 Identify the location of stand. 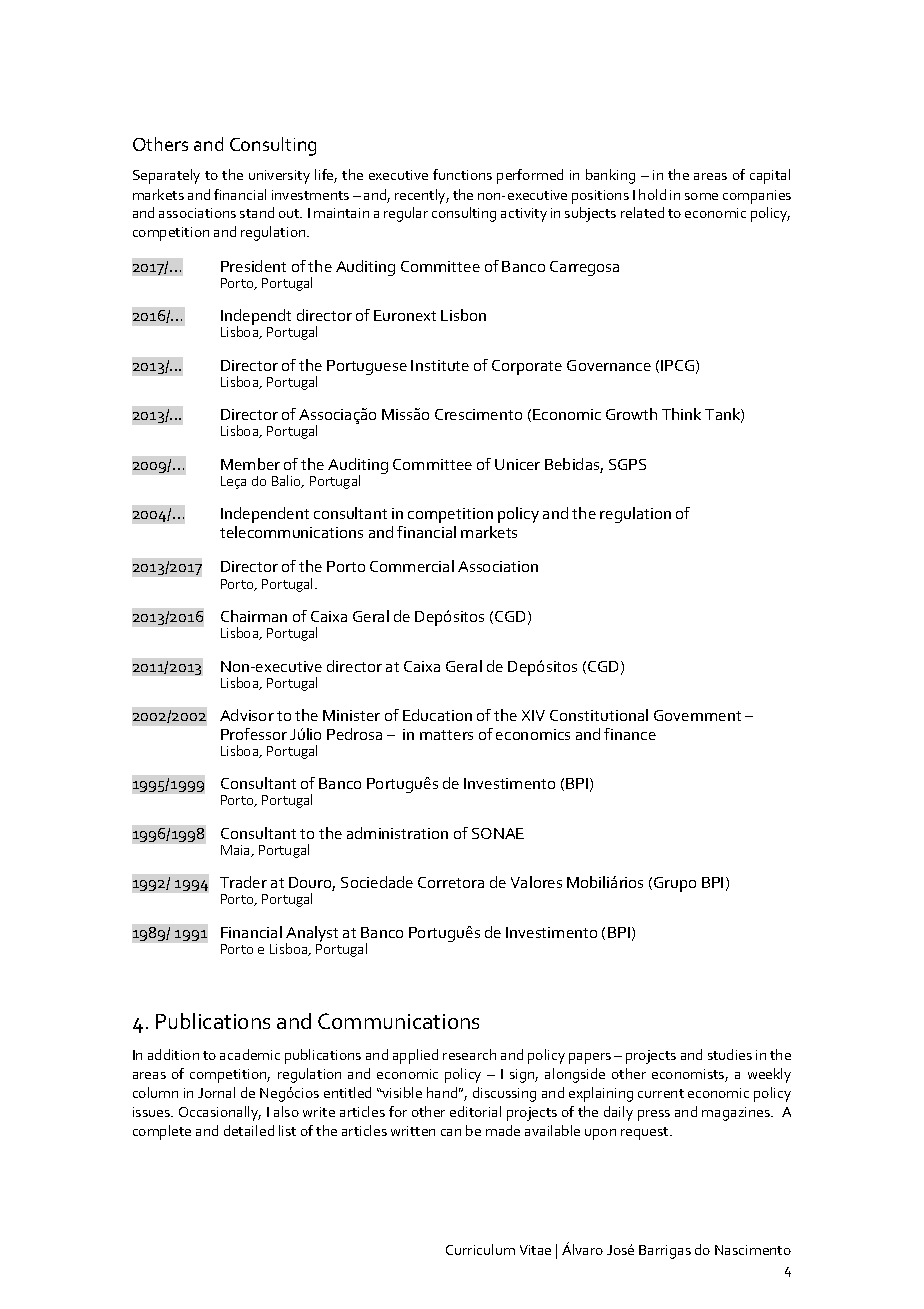
(257, 212).
